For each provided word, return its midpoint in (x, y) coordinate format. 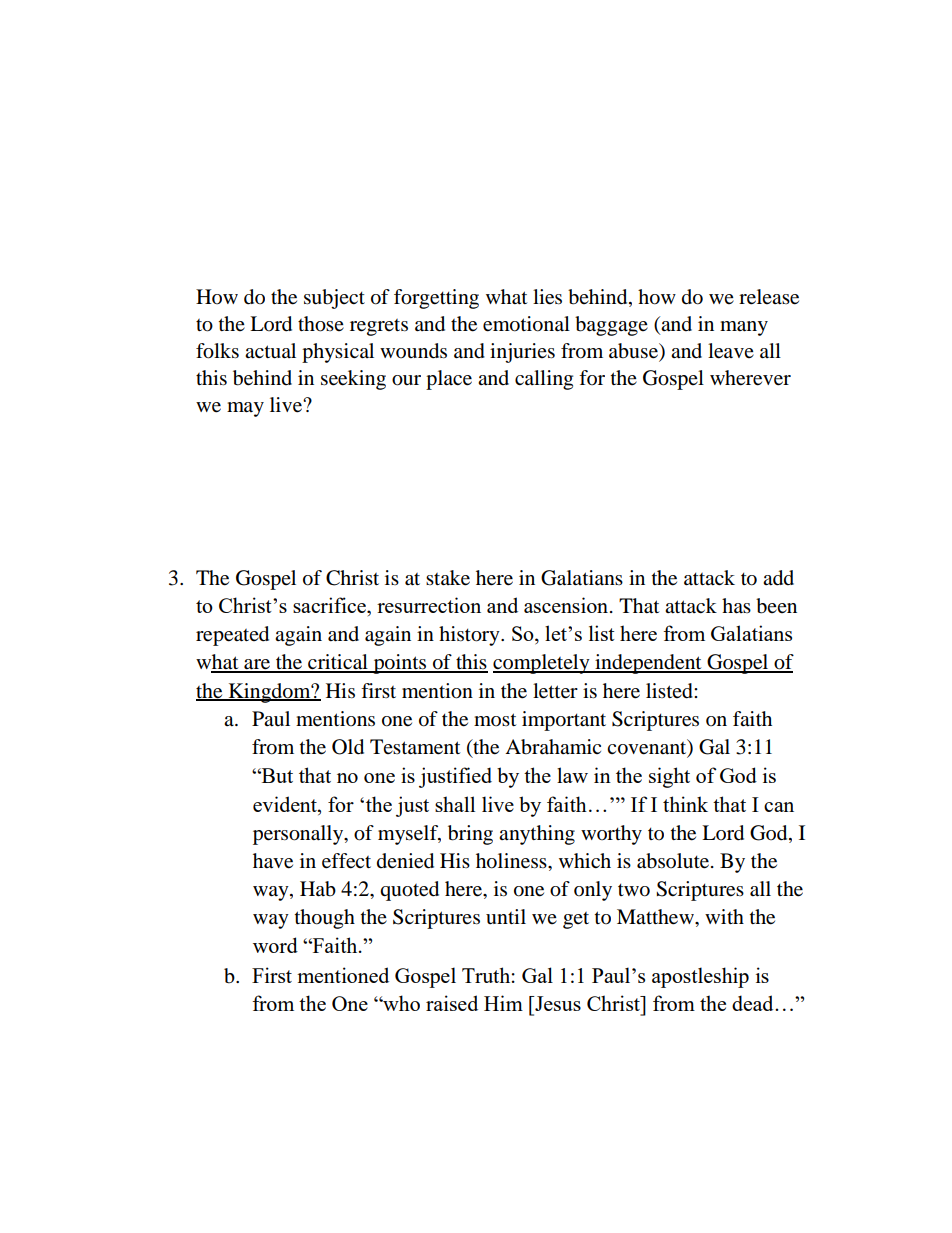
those (321, 324)
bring (470, 835)
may (245, 409)
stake (448, 578)
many (744, 328)
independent (648, 664)
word (275, 945)
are (257, 665)
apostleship (700, 977)
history (470, 636)
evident (286, 804)
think (685, 804)
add (778, 578)
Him (503, 1003)
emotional (526, 324)
